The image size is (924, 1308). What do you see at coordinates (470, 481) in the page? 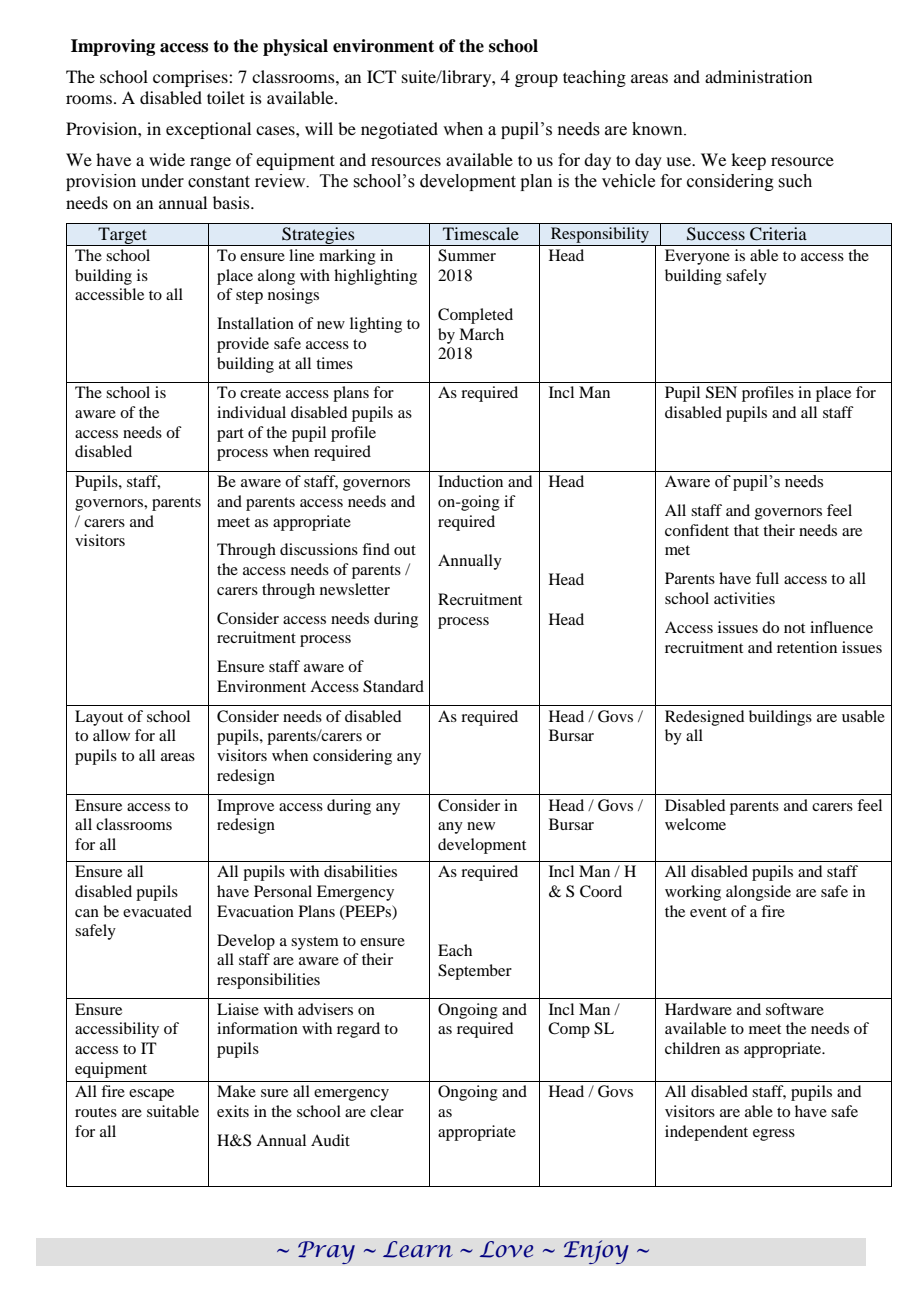
I see `Induction` at bounding box center [470, 481].
